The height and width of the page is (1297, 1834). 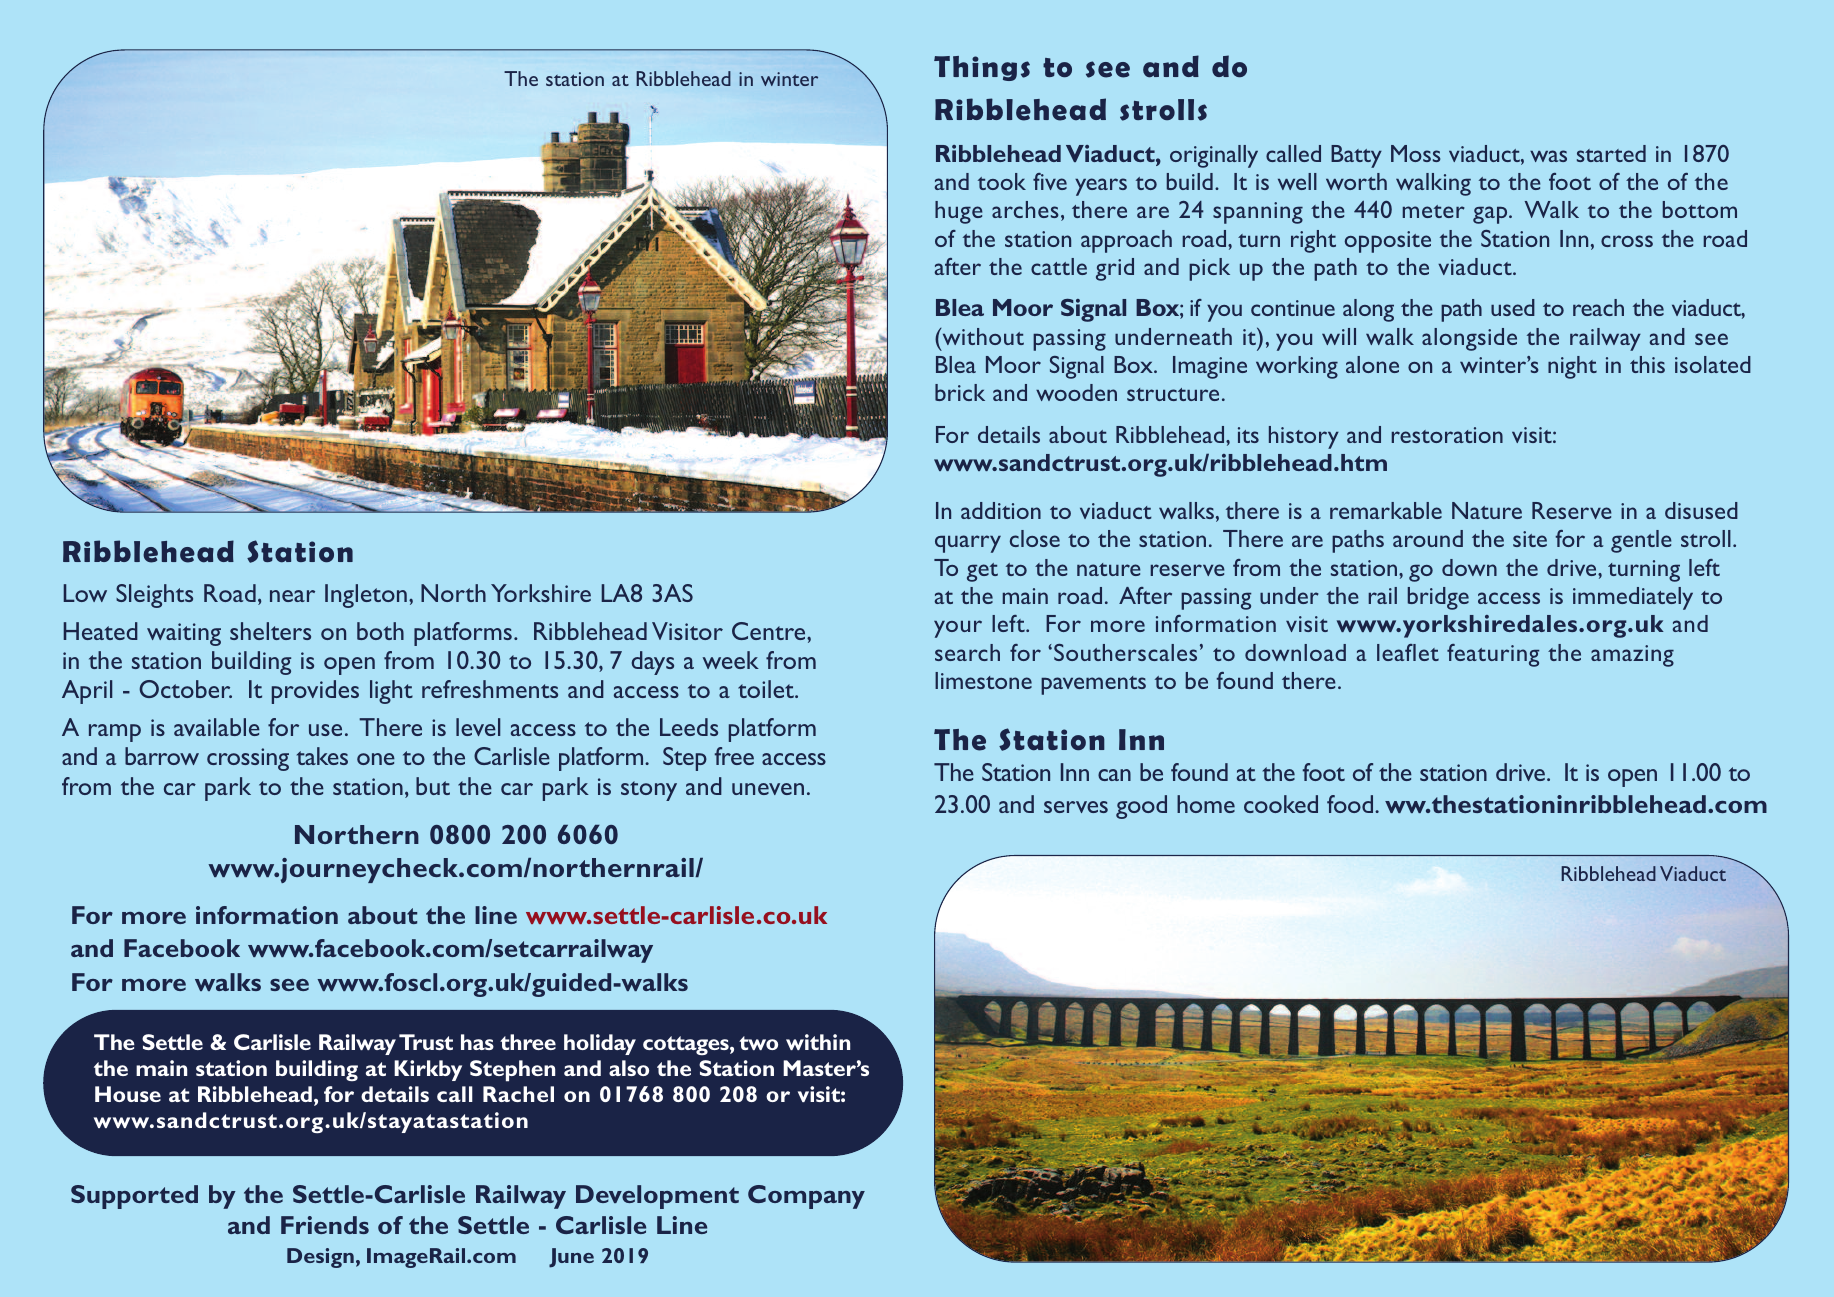 I want to click on has, so click(x=477, y=1042).
